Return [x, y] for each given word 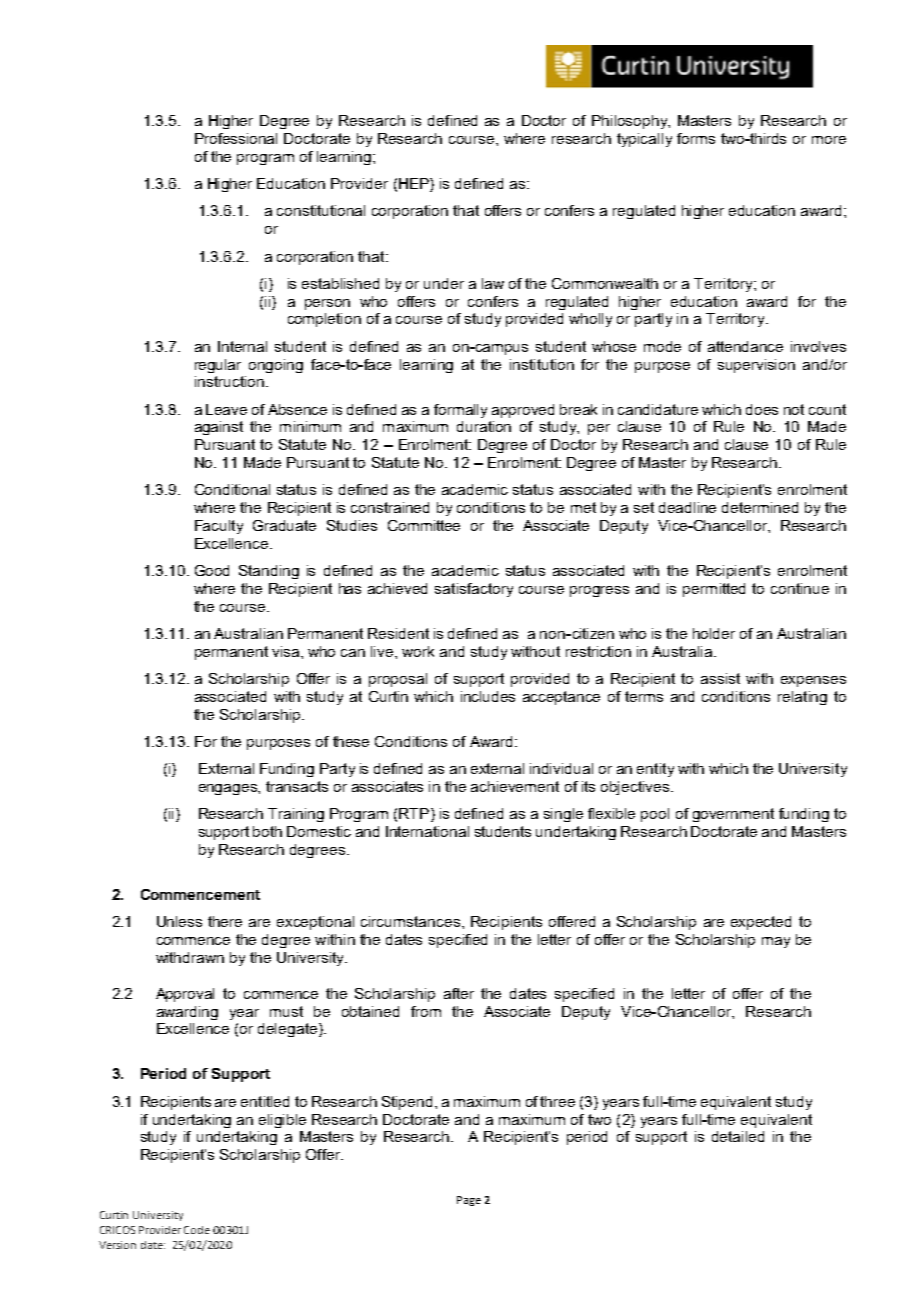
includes [488, 696]
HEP [415, 185]
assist [720, 678]
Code [197, 1230]
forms [696, 138]
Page [469, 1201]
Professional [236, 138]
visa [287, 651]
